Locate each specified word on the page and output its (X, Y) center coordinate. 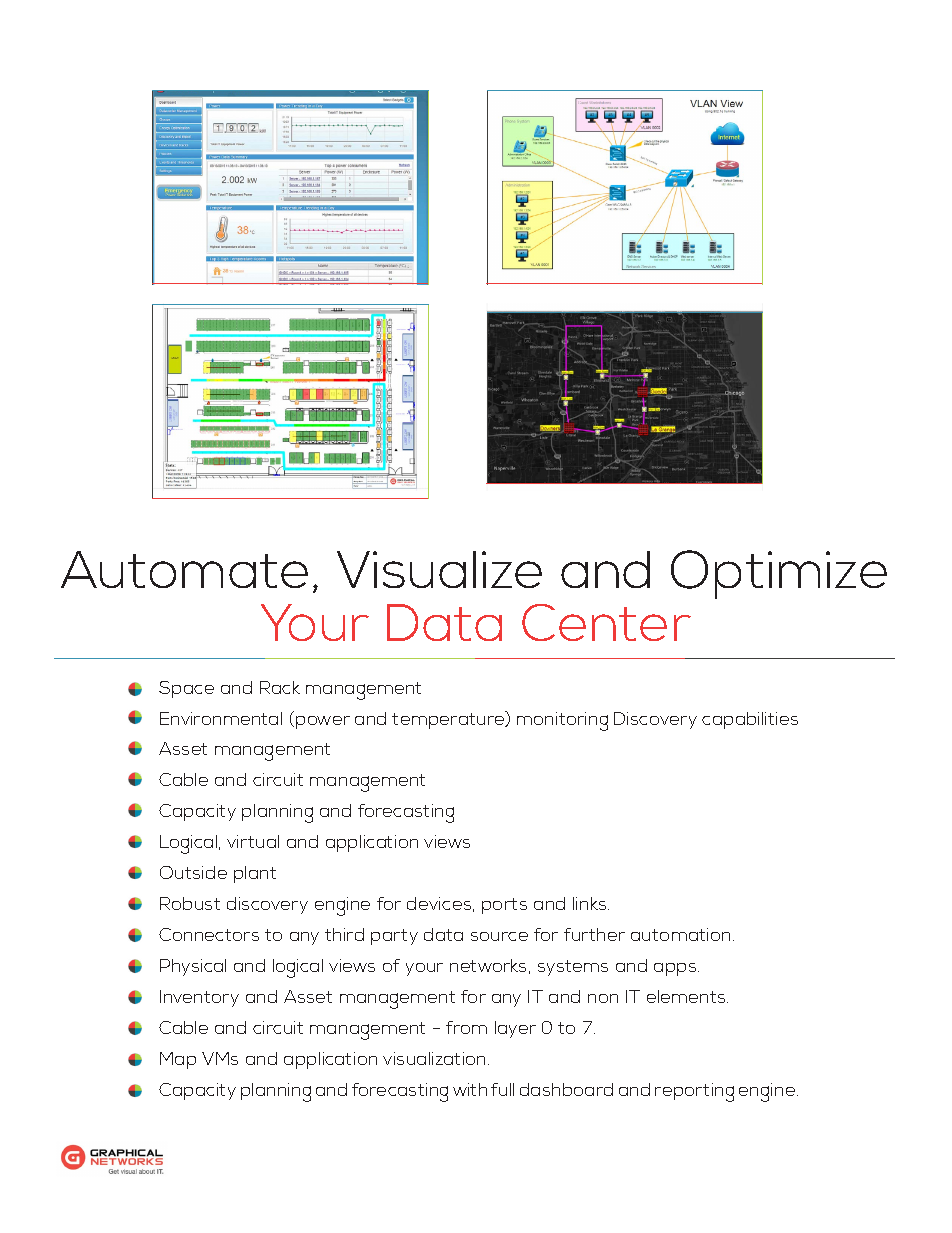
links (591, 903)
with (470, 1089)
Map (178, 1060)
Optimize (779, 574)
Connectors (209, 934)
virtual (253, 841)
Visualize (439, 569)
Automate (184, 569)
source (499, 936)
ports (504, 906)
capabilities (750, 720)
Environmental (221, 718)
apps (676, 969)
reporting (694, 1092)
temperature (449, 720)
